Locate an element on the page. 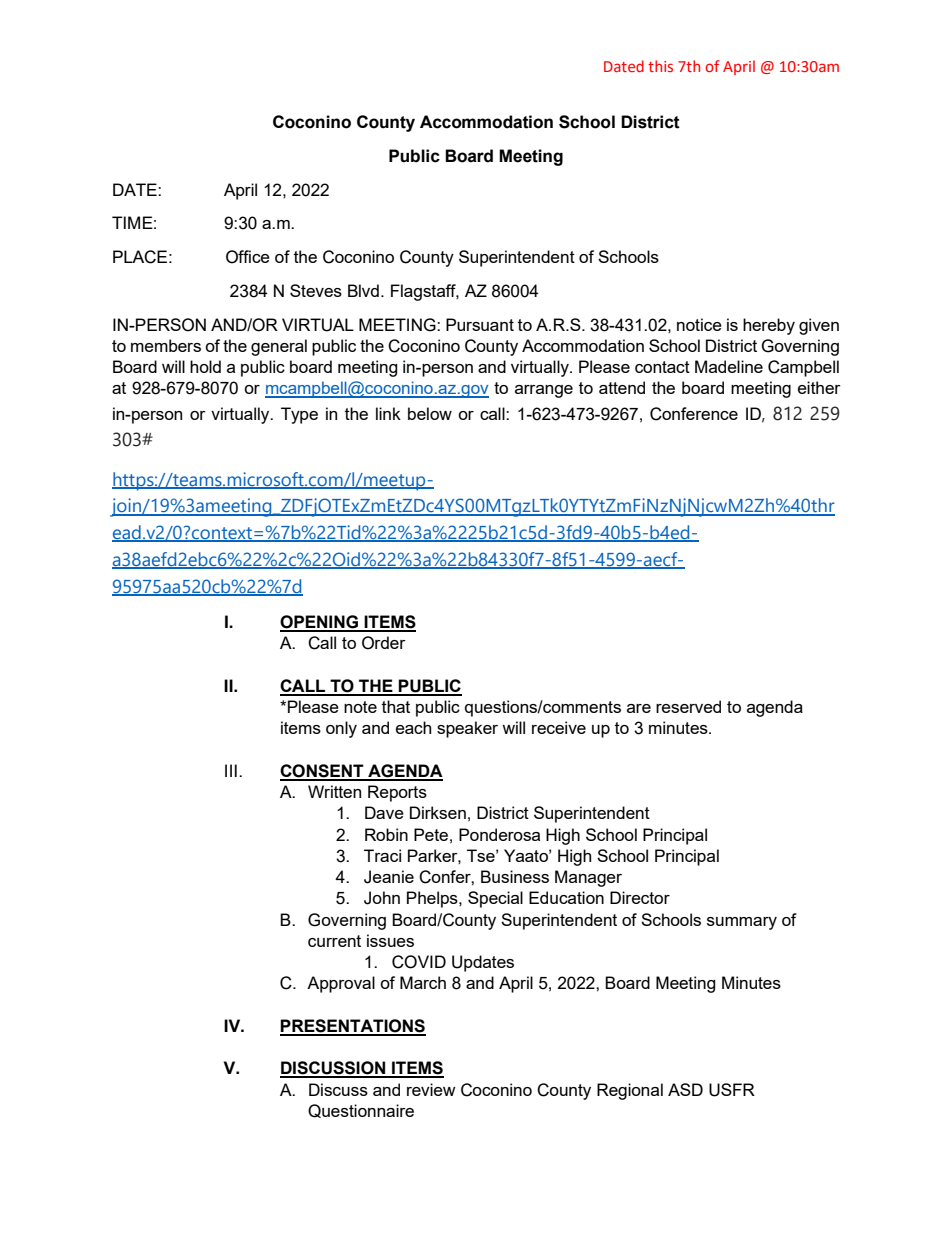  Steves is located at coordinates (316, 290).
